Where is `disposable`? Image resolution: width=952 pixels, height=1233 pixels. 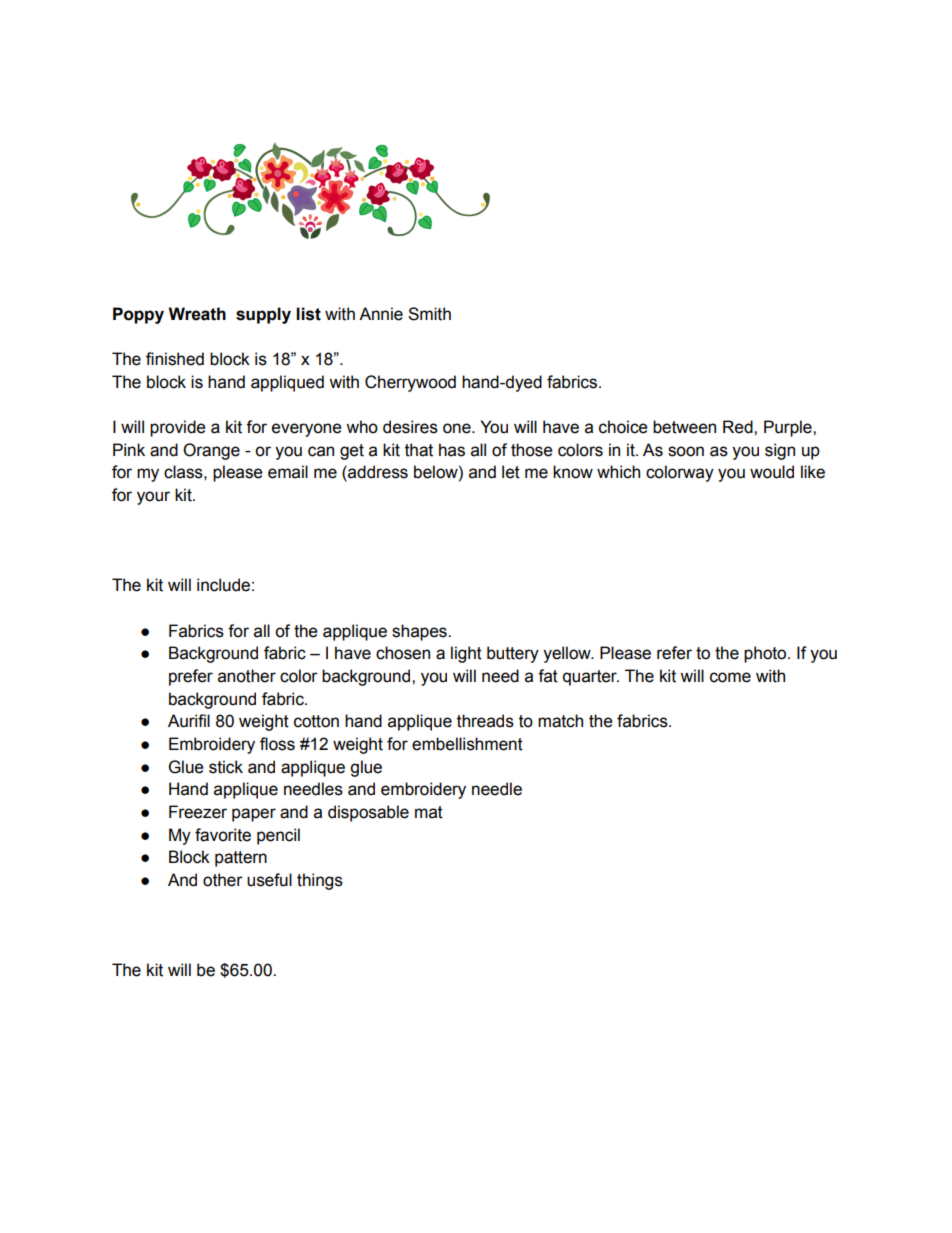 disposable is located at coordinates (368, 813).
